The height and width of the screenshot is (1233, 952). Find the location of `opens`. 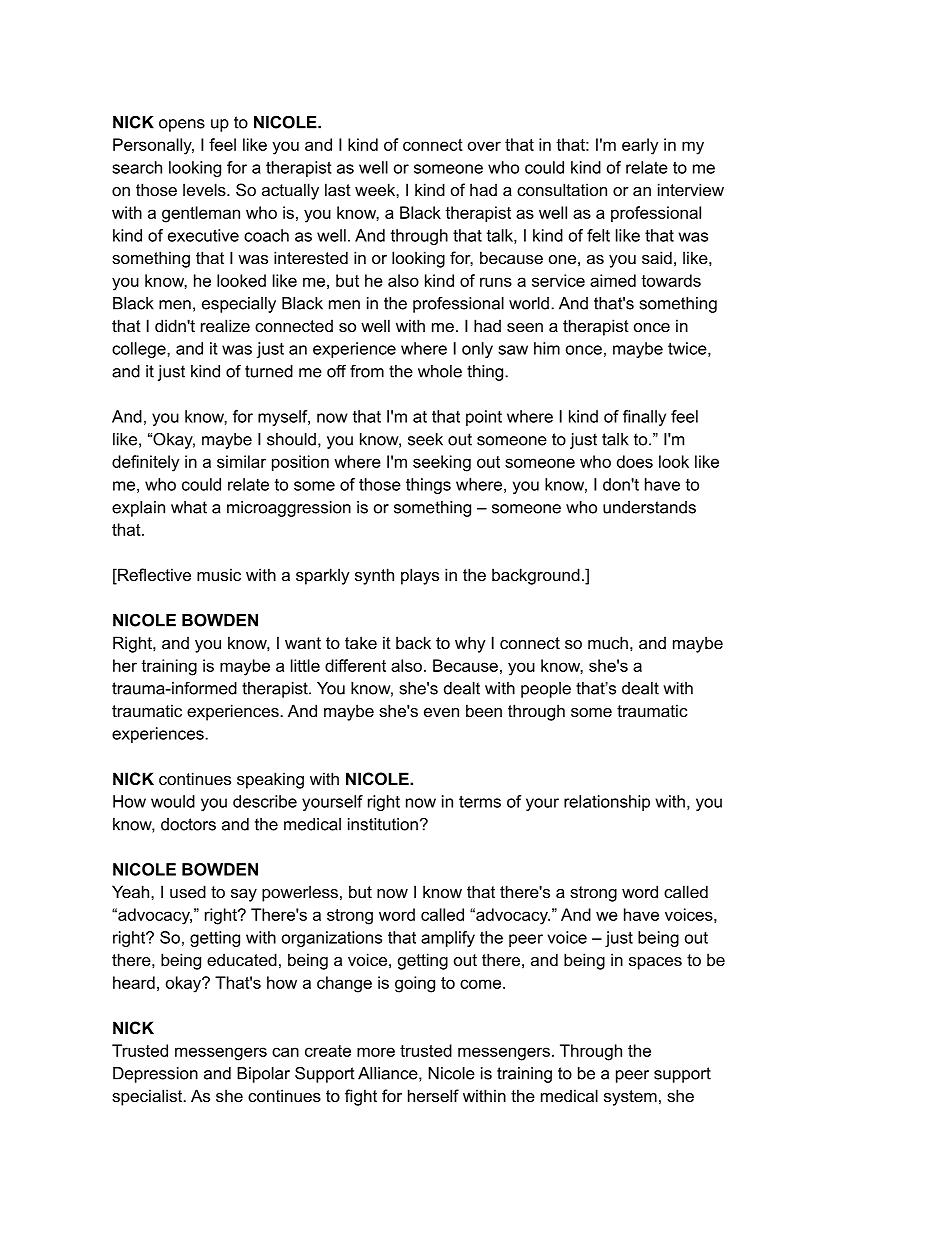

opens is located at coordinates (182, 125).
